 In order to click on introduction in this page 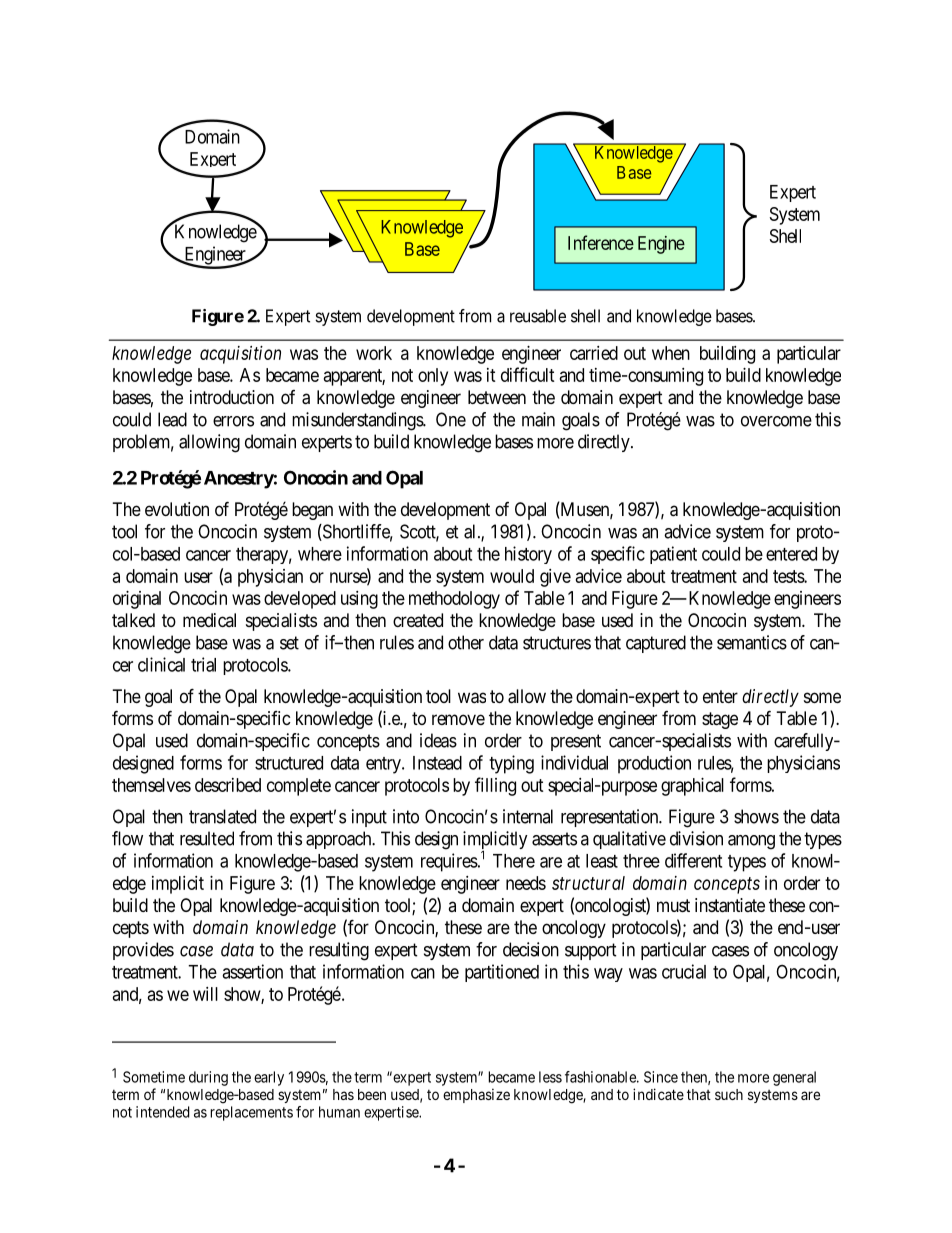, I will do `click(232, 397)`.
